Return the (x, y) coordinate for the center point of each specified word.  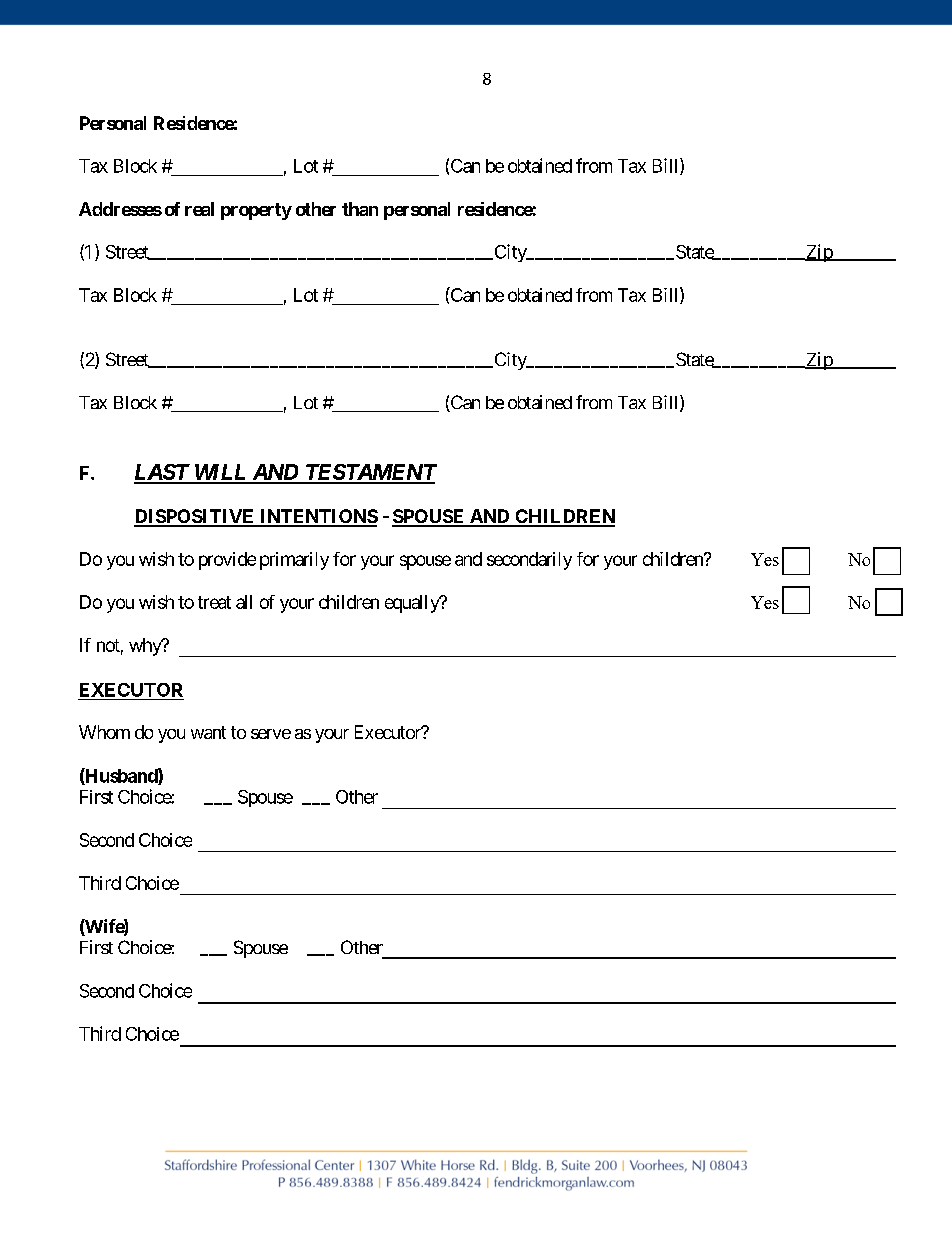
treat (214, 602)
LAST (162, 473)
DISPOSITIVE (195, 517)
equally (413, 604)
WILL (221, 473)
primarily (294, 561)
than (360, 209)
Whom (104, 732)
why (146, 647)
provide (227, 561)
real (199, 209)
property (256, 211)
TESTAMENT (370, 473)
